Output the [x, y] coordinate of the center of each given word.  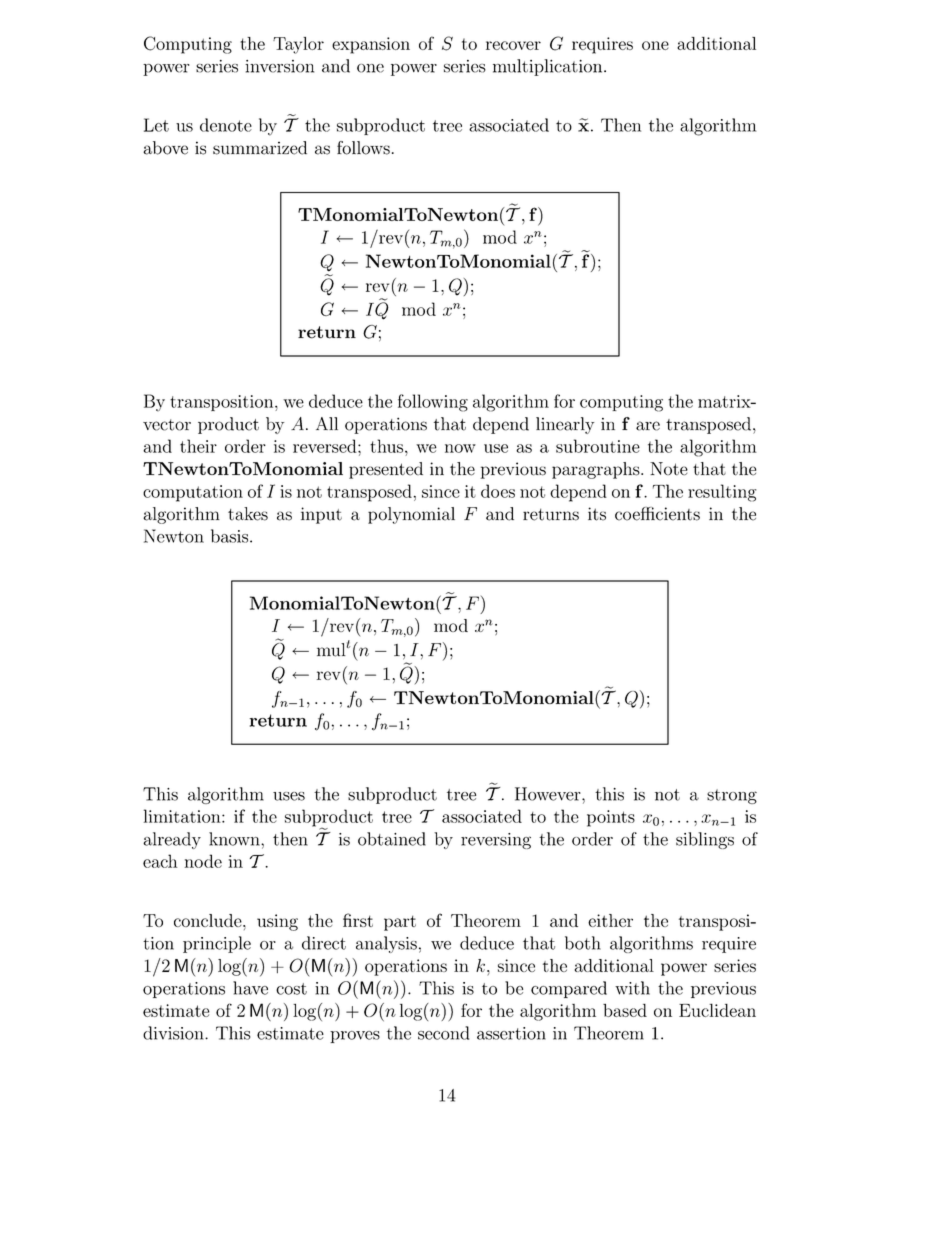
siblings [705, 840]
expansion [371, 45]
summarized [260, 148]
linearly [565, 425]
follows [363, 148]
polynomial [411, 515]
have [250, 988]
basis [231, 536]
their [198, 446]
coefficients [657, 514]
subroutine [598, 446]
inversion [279, 66]
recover [513, 45]
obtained [392, 839]
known [235, 839]
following [433, 403]
